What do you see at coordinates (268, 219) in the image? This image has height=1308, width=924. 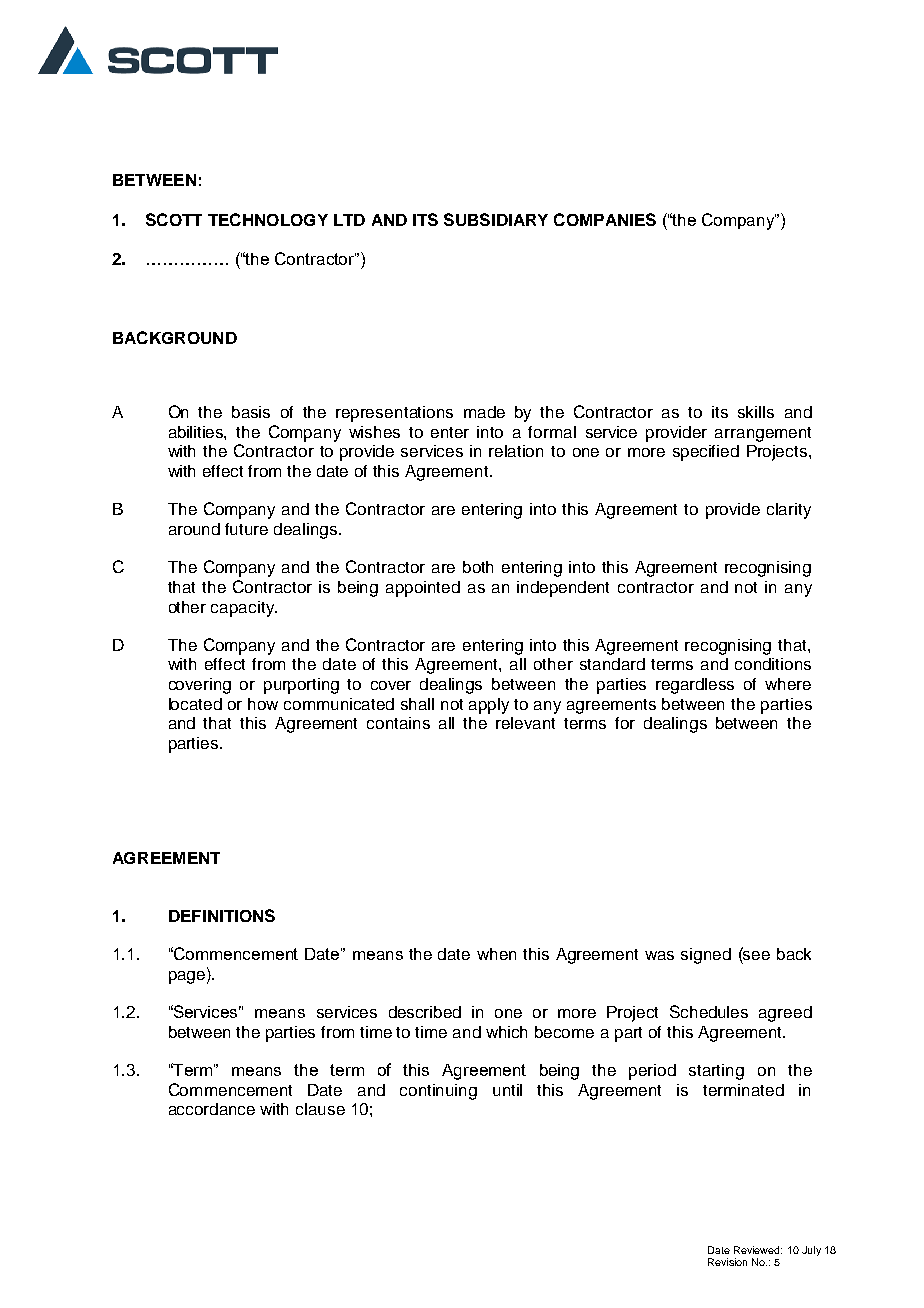 I see `TECHNOLOGY` at bounding box center [268, 219].
